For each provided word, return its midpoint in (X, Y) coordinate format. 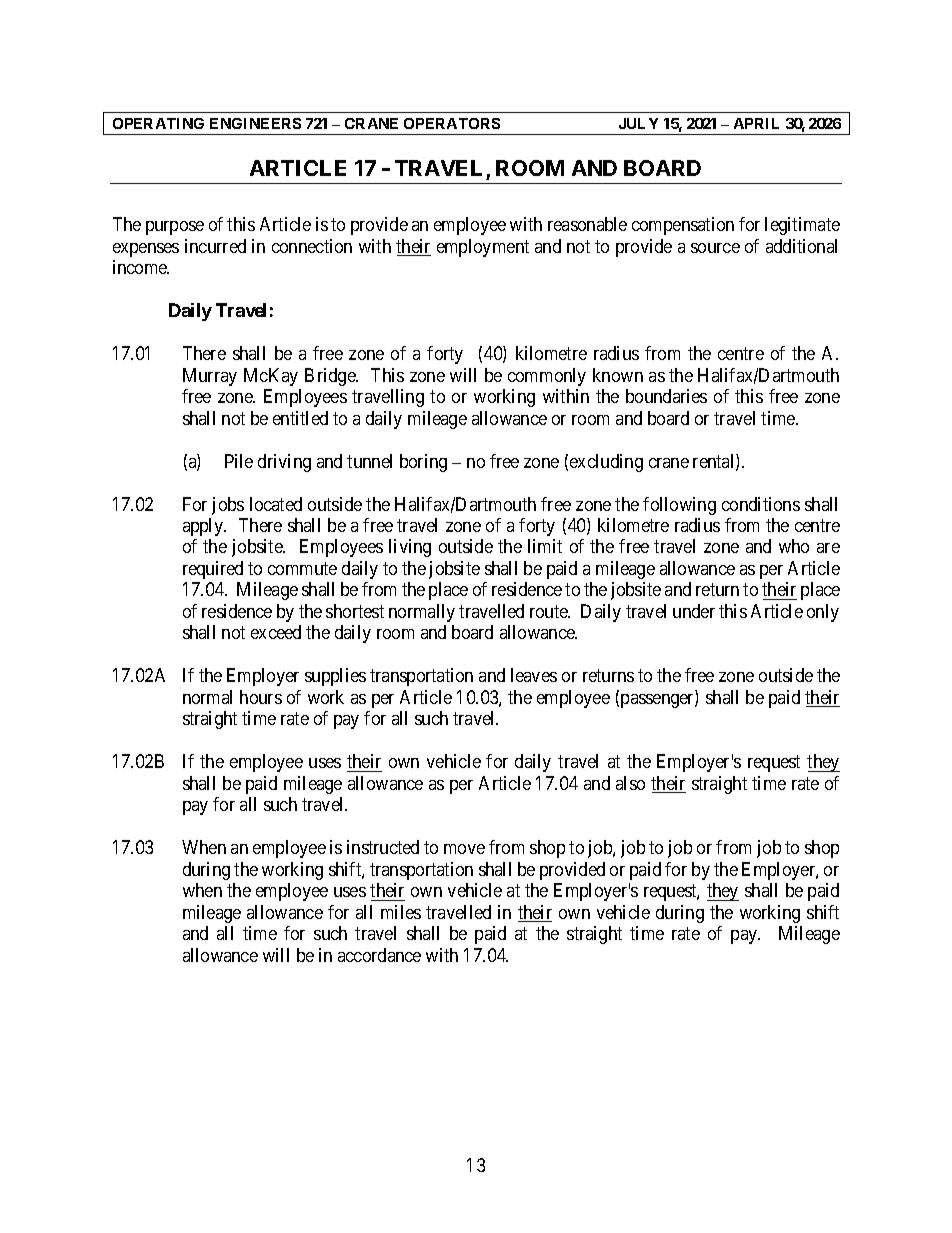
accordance (379, 955)
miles (401, 912)
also (630, 783)
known (618, 375)
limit (545, 546)
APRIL (756, 123)
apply (204, 527)
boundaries (666, 396)
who (794, 546)
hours (261, 697)
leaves (534, 675)
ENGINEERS (255, 123)
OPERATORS (452, 123)
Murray (210, 377)
